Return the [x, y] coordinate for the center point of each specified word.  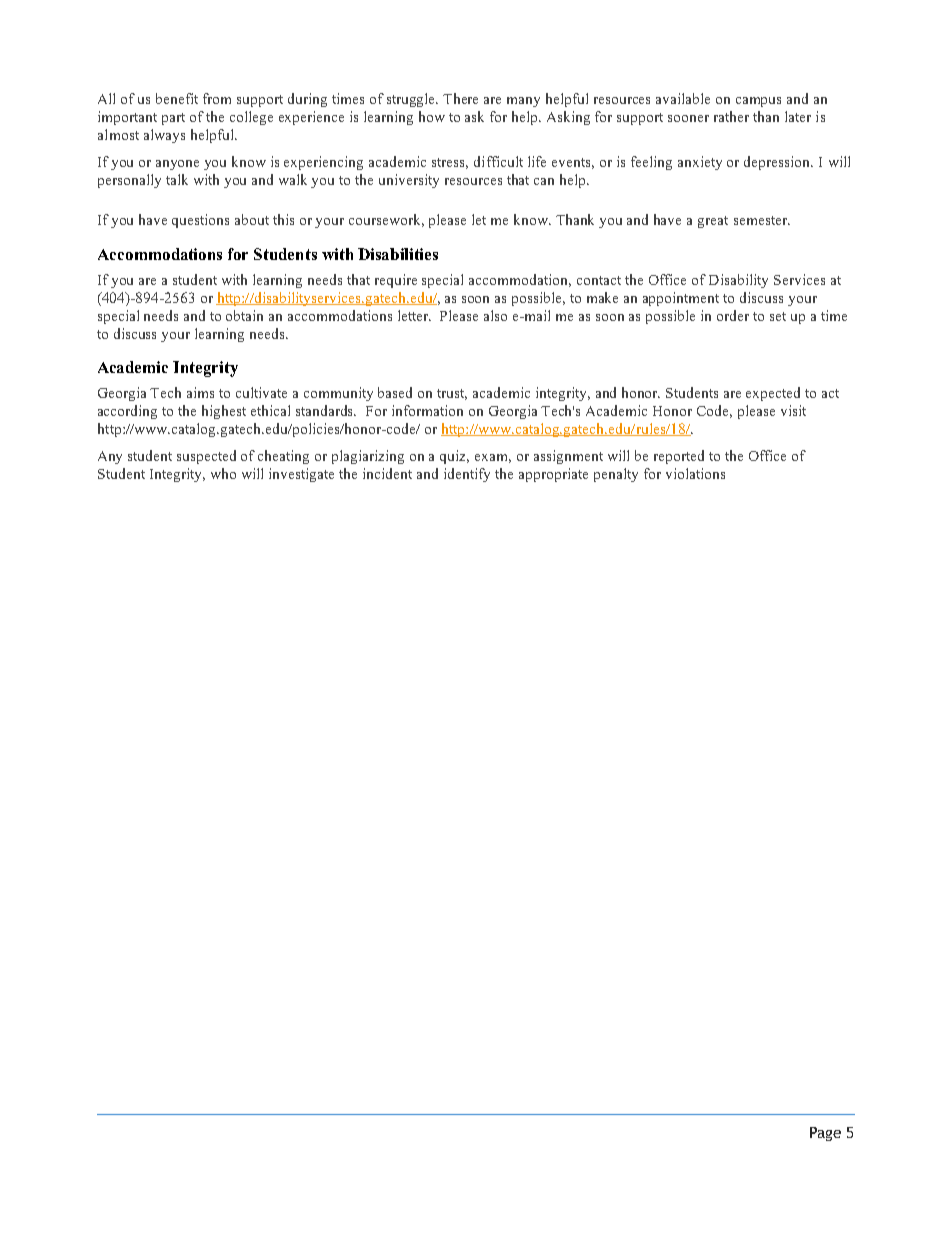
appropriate [553, 475]
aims [200, 392]
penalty [616, 475]
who [223, 473]
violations [695, 473]
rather [731, 116]
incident [387, 473]
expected [773, 394]
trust [452, 394]
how [432, 116]
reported [679, 457]
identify [467, 475]
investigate [301, 475]
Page [825, 1134]
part [173, 119]
